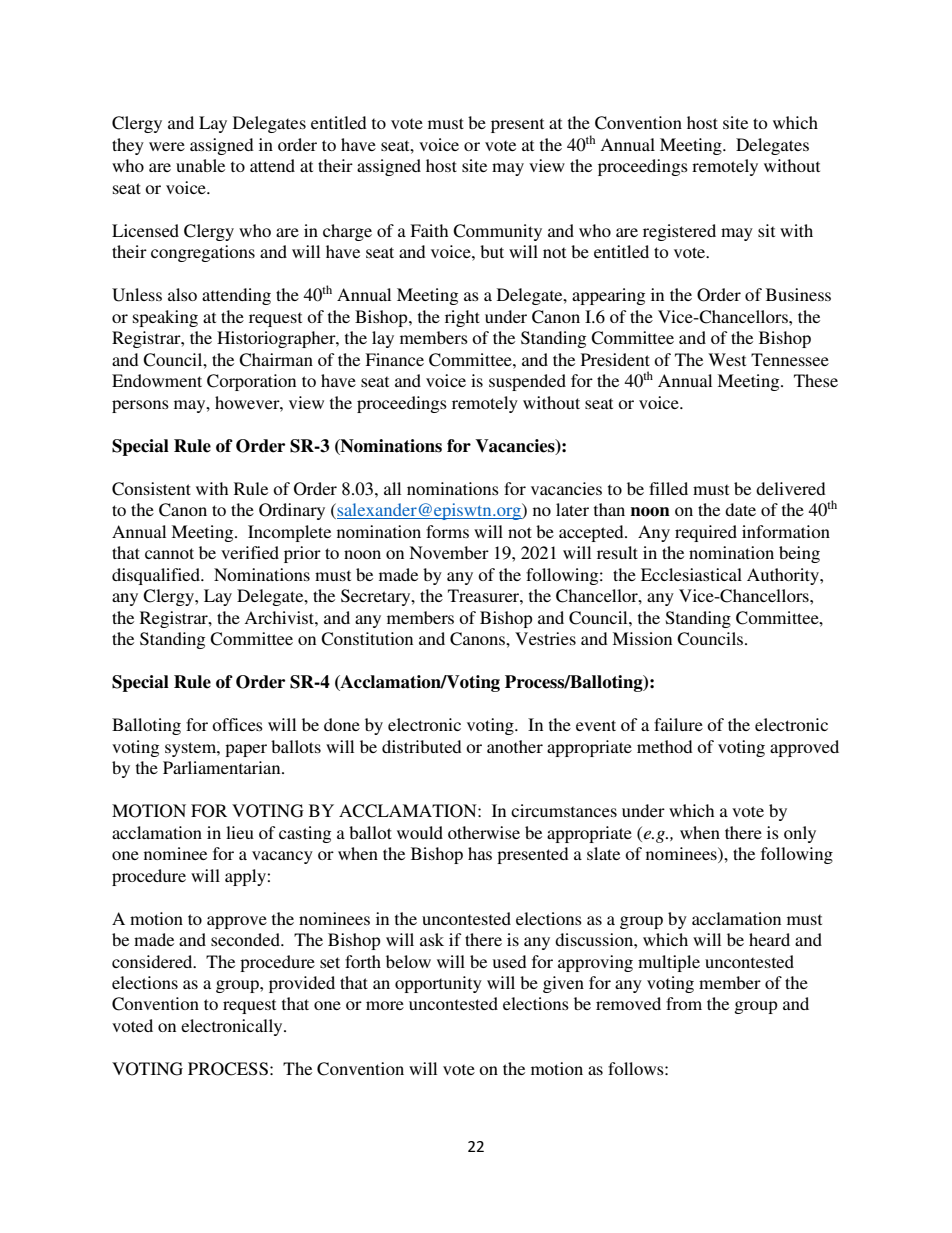 This screenshot has width=952, height=1233. I want to click on November, so click(449, 552).
